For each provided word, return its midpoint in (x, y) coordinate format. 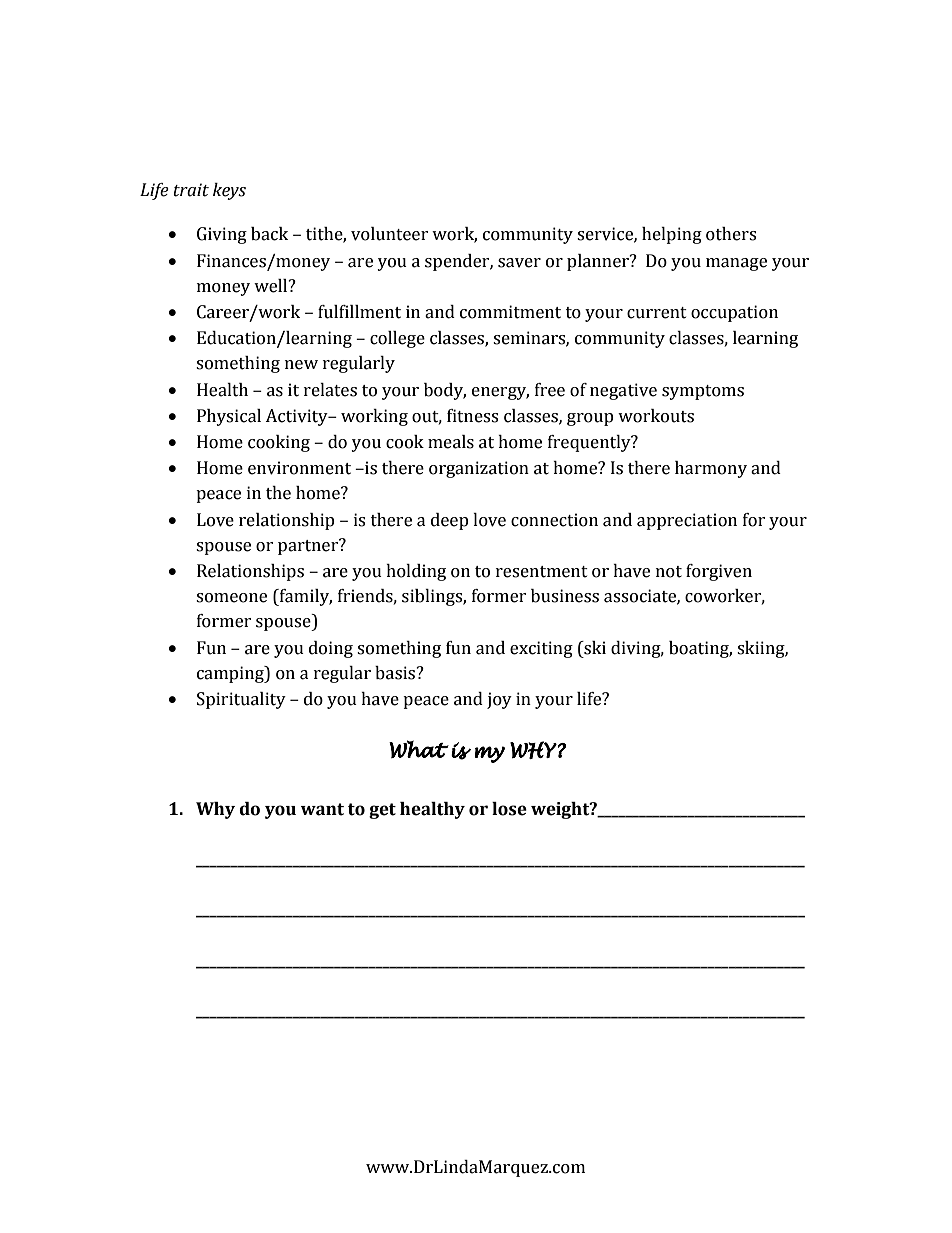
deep (450, 521)
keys (229, 191)
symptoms (703, 392)
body (445, 391)
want (322, 809)
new (301, 365)
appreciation (687, 521)
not (669, 572)
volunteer (390, 234)
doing (331, 649)
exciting (541, 649)
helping (672, 235)
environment (299, 468)
